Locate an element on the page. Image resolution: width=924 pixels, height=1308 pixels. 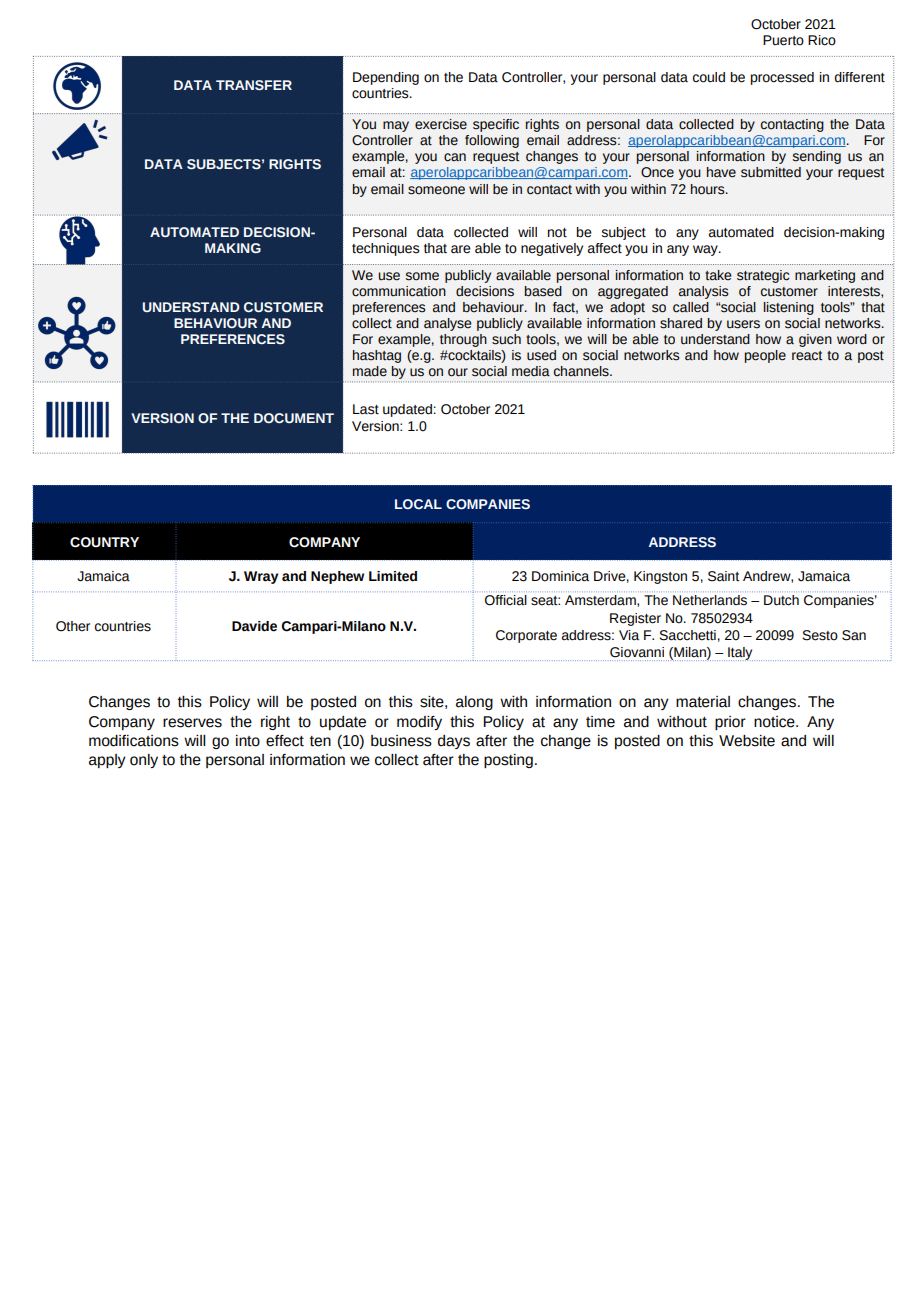
Saint is located at coordinates (723, 576).
